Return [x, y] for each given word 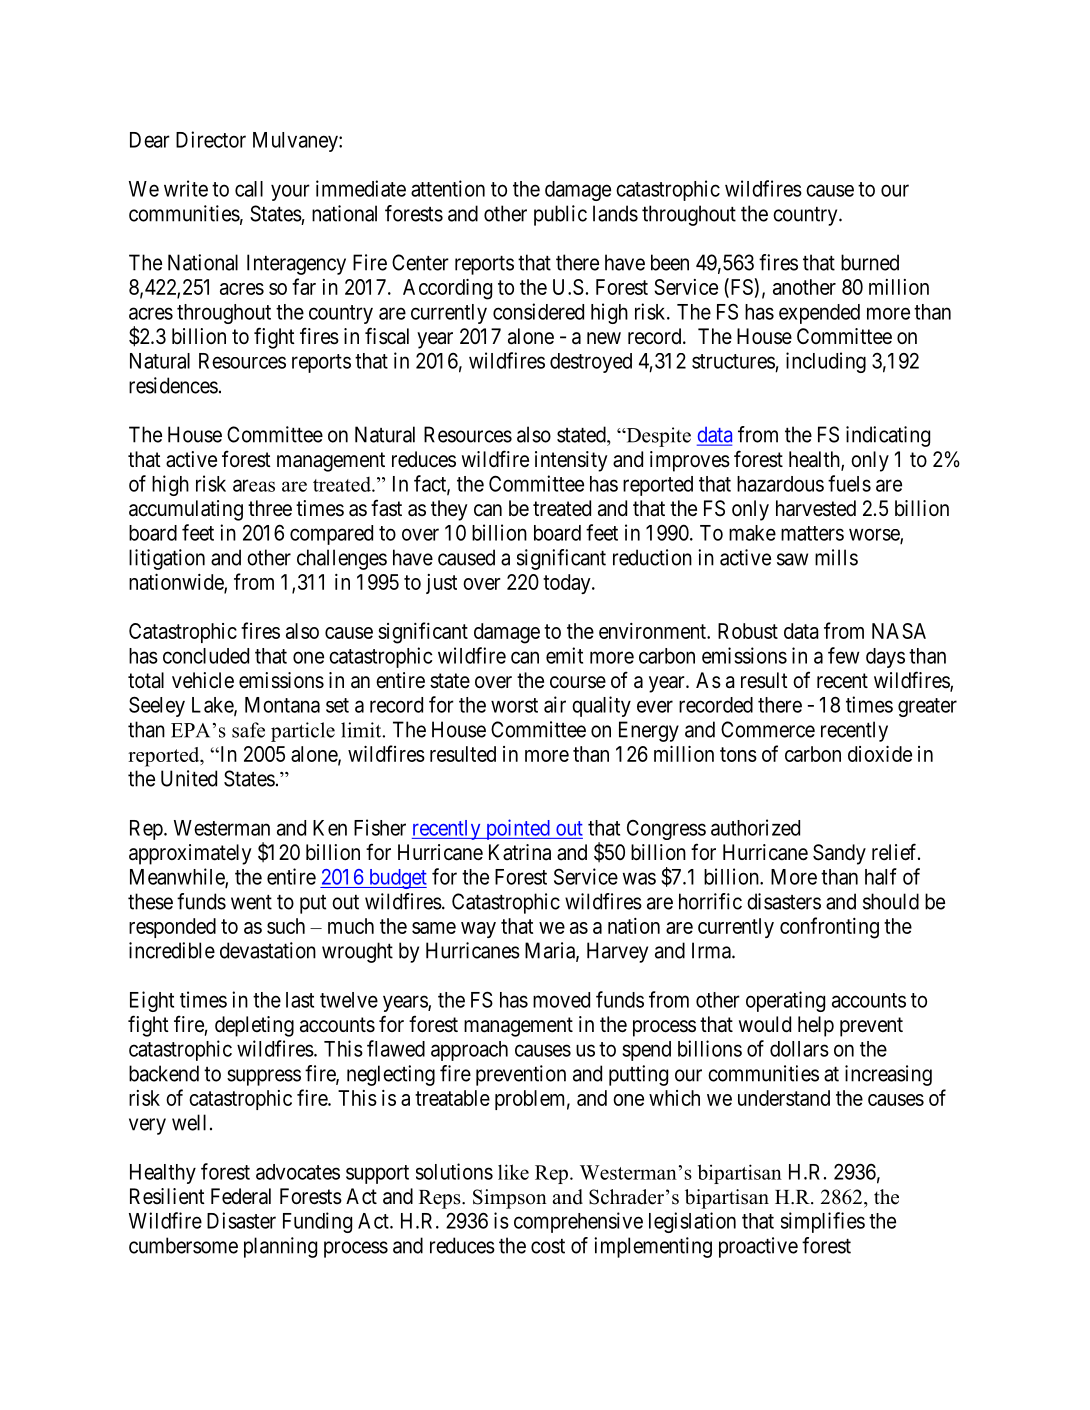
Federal [241, 1196]
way [478, 930]
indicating [888, 436]
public [560, 215]
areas [254, 485]
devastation [268, 950]
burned [870, 262]
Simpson [510, 1199]
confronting [829, 928]
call [249, 189]
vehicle [203, 680]
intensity [571, 461]
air [555, 704]
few [844, 655]
